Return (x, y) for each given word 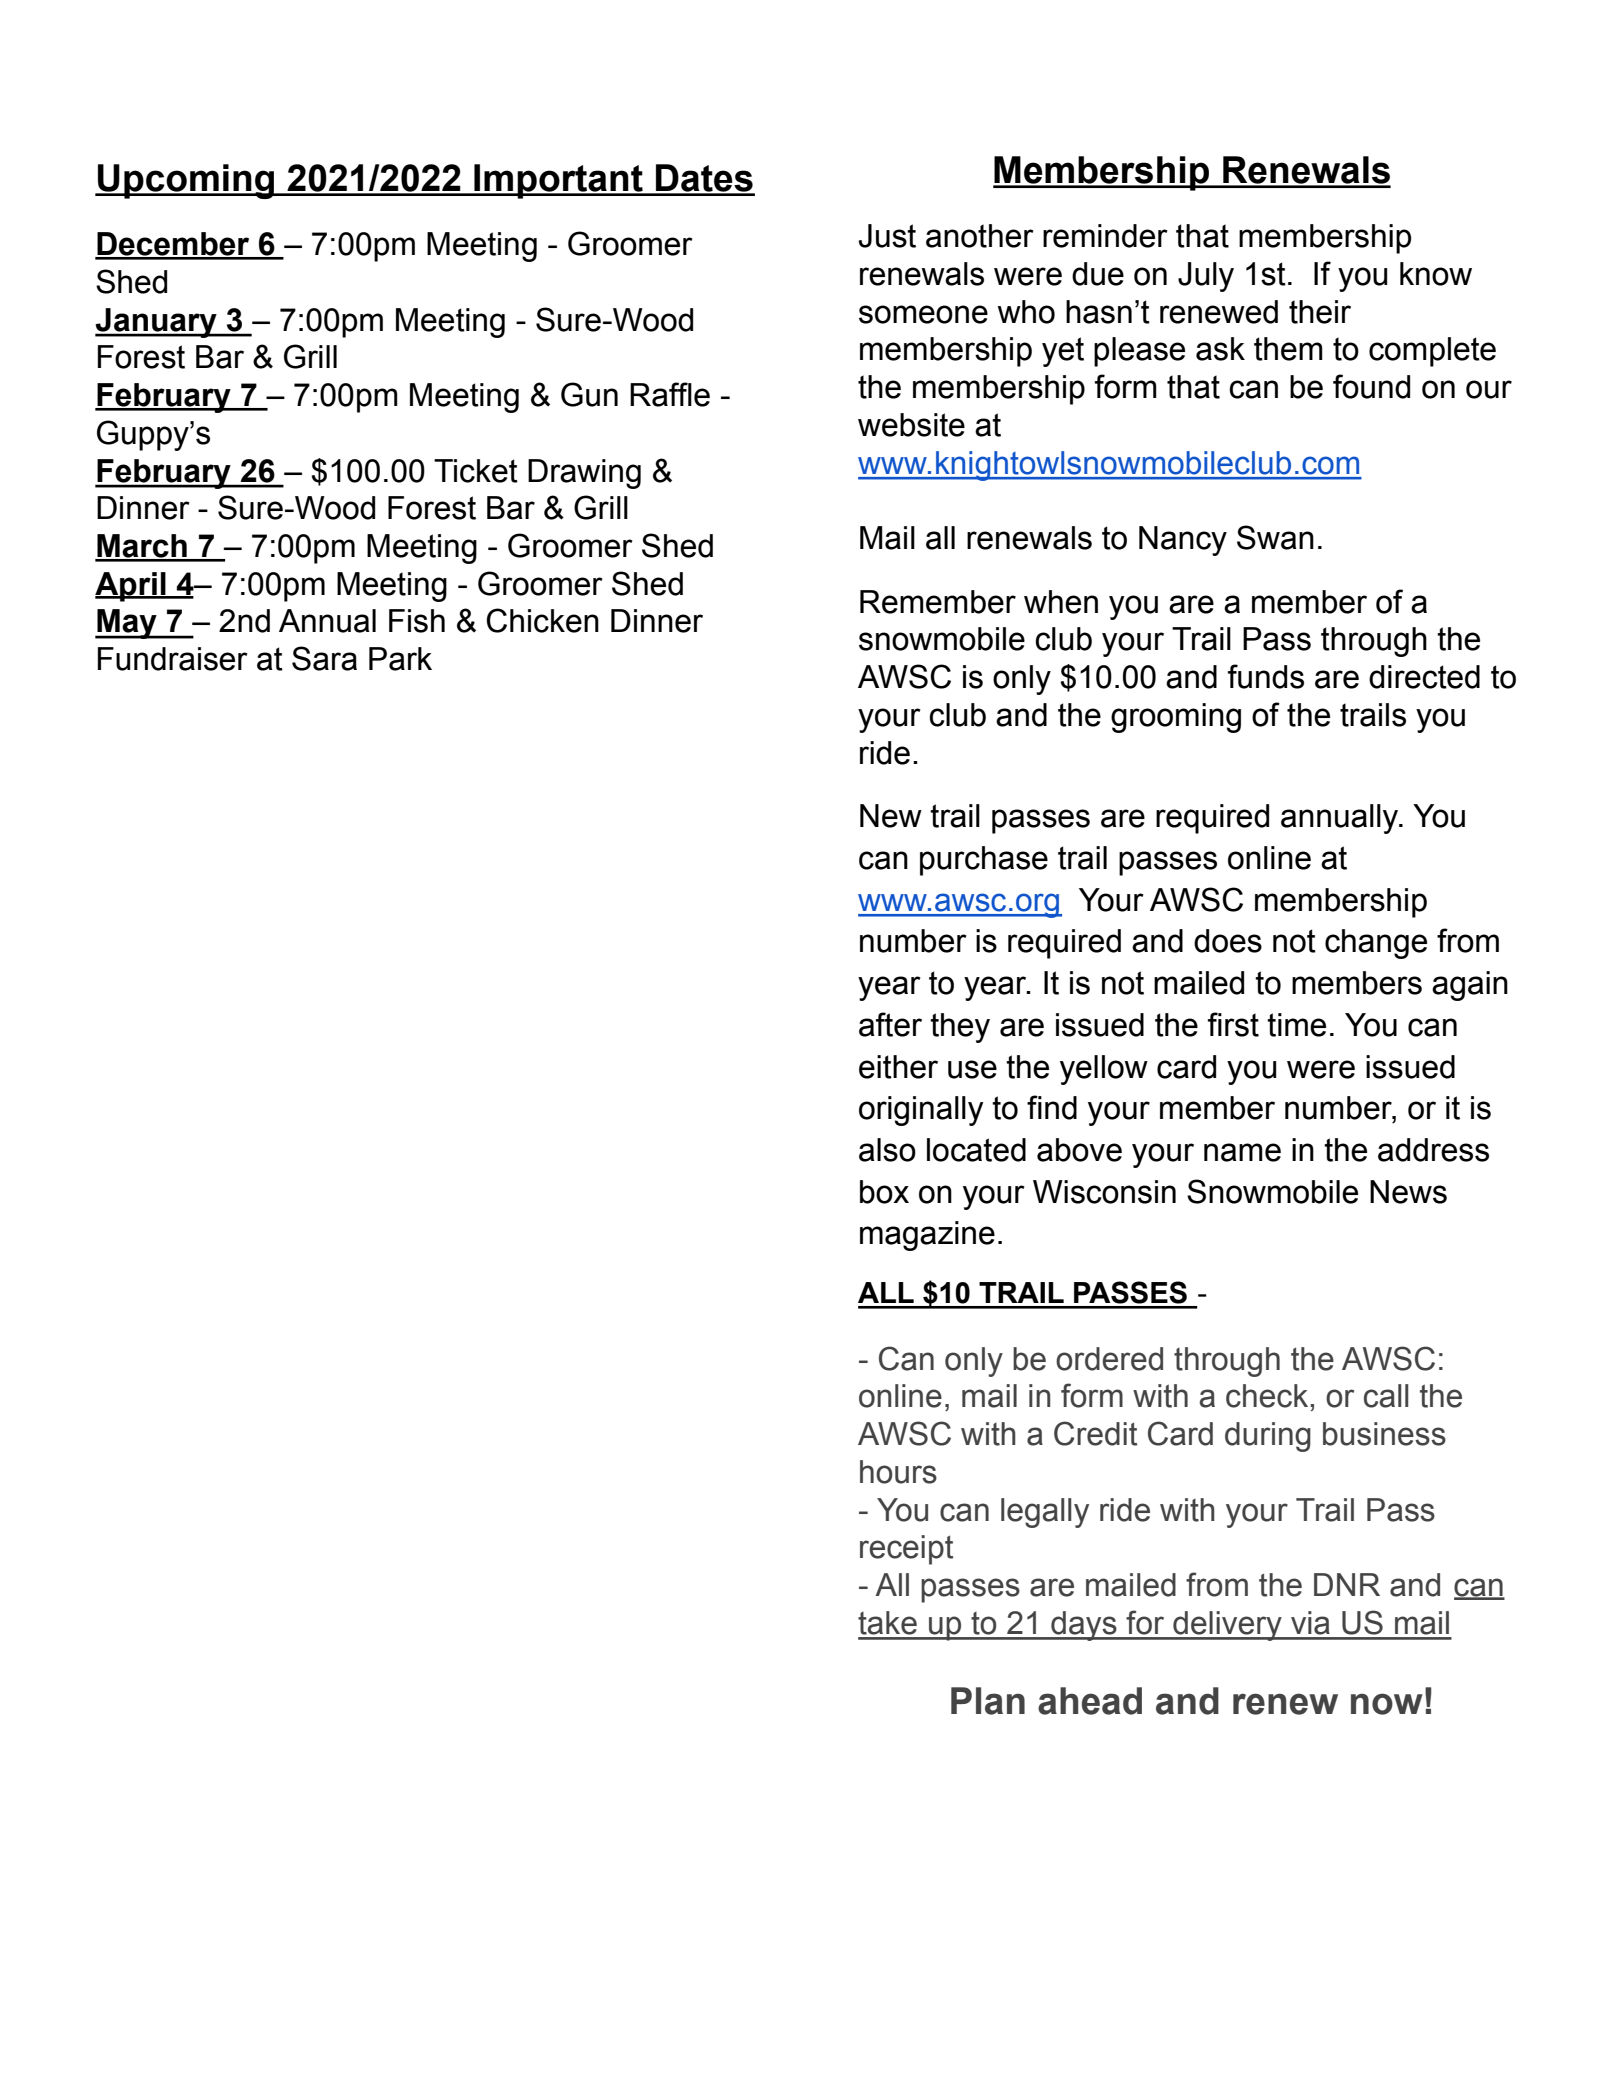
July (1206, 277)
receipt (906, 1550)
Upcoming (186, 181)
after (890, 1024)
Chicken (542, 620)
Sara (324, 658)
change (1376, 944)
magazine (927, 1236)
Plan (988, 1701)
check (1268, 1396)
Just (887, 236)
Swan (1275, 537)
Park (400, 659)
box (884, 1192)
